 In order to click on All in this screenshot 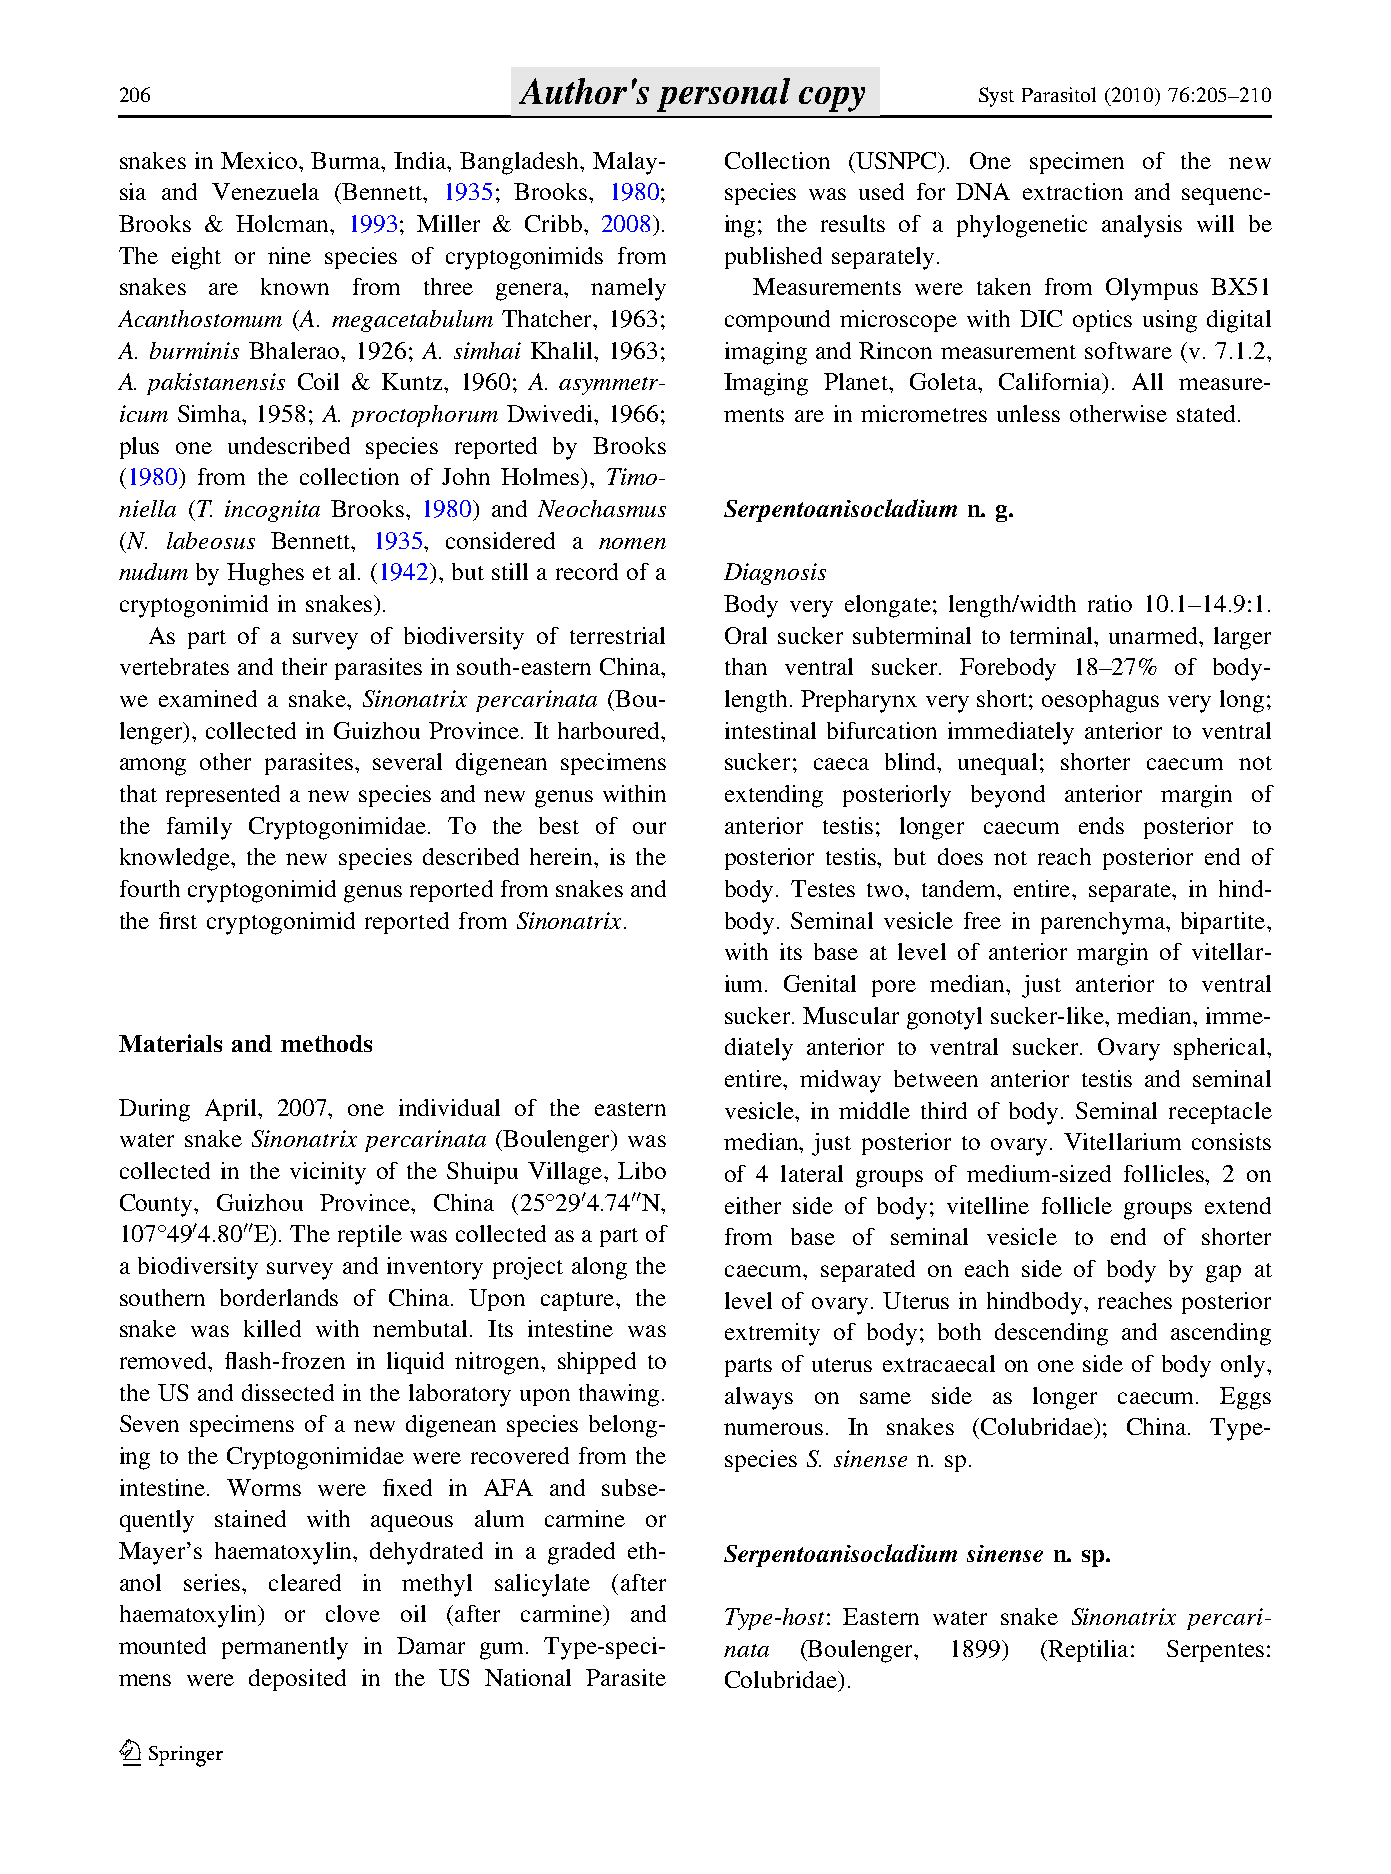, I will do `click(1147, 381)`.
